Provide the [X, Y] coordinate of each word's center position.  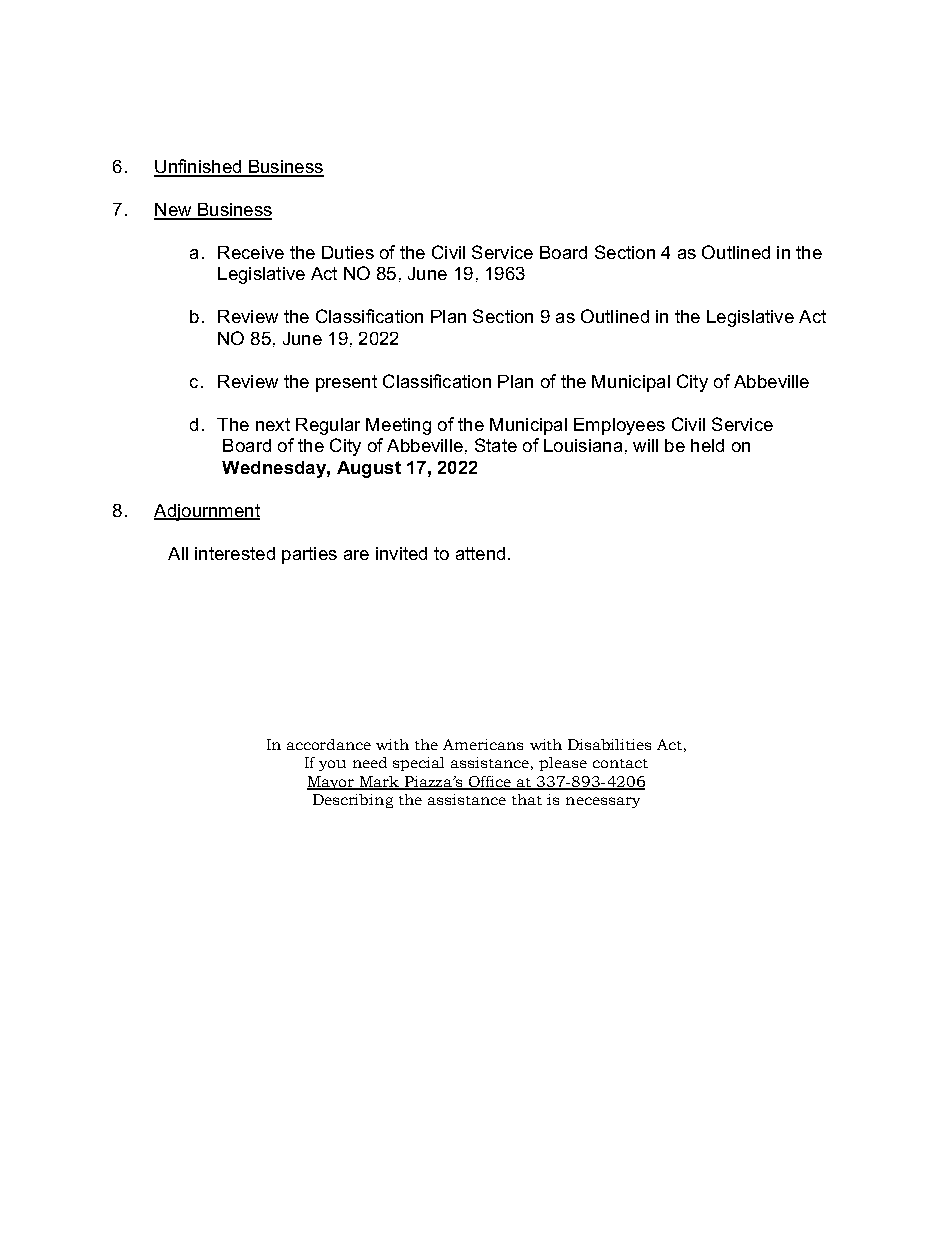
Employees [619, 426]
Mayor [332, 783]
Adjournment [207, 512]
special [418, 764]
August [369, 469]
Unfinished [199, 167]
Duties [348, 252]
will [645, 445]
